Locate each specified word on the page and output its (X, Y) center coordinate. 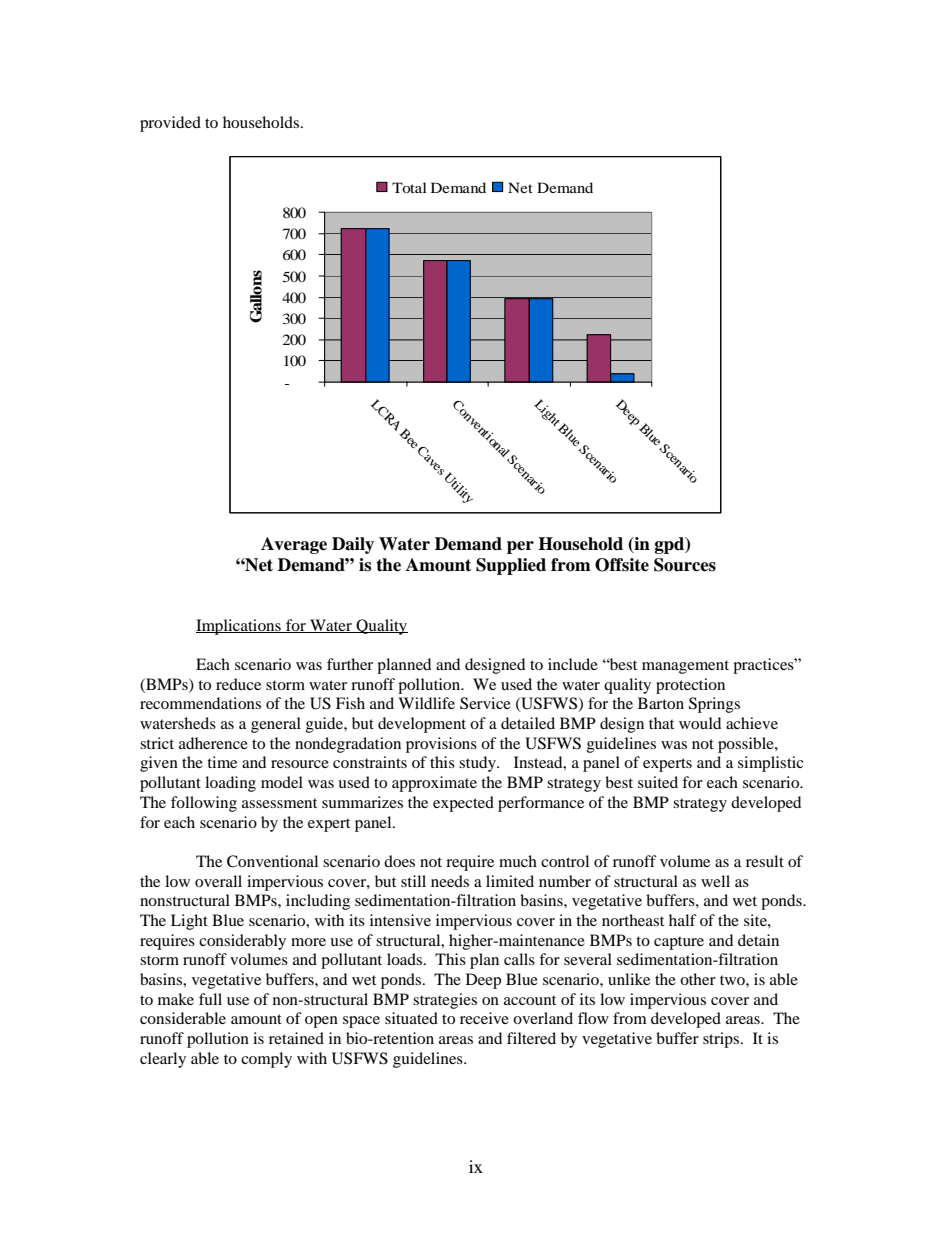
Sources (685, 565)
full (210, 999)
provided (170, 124)
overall (218, 881)
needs (450, 881)
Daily (353, 545)
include (573, 664)
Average (294, 545)
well (715, 881)
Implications (239, 627)
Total (409, 187)
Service (485, 703)
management (685, 667)
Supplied (511, 566)
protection (690, 686)
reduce (238, 684)
